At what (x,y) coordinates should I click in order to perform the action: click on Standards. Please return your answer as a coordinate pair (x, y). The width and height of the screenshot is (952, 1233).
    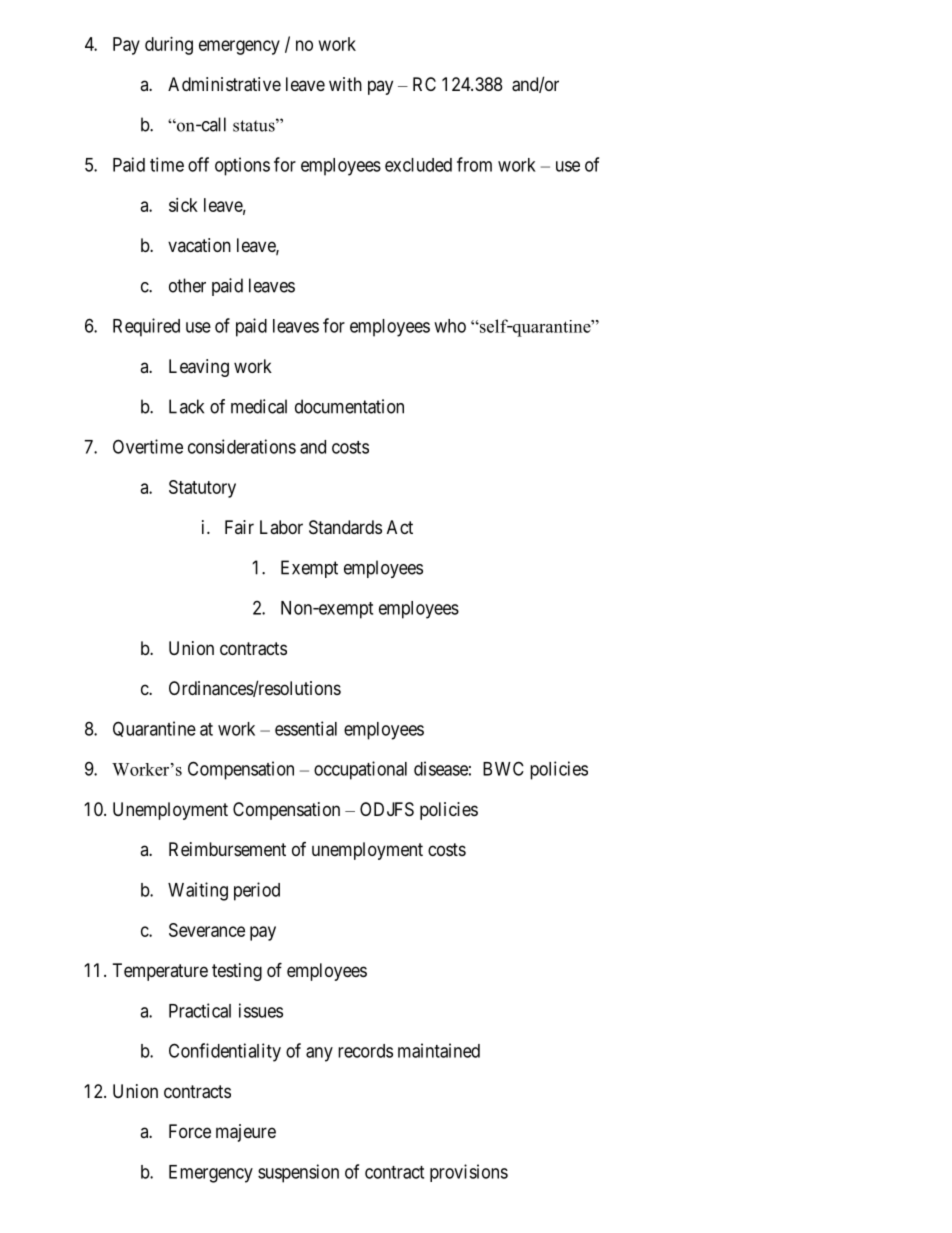
    Looking at the image, I should click on (345, 527).
